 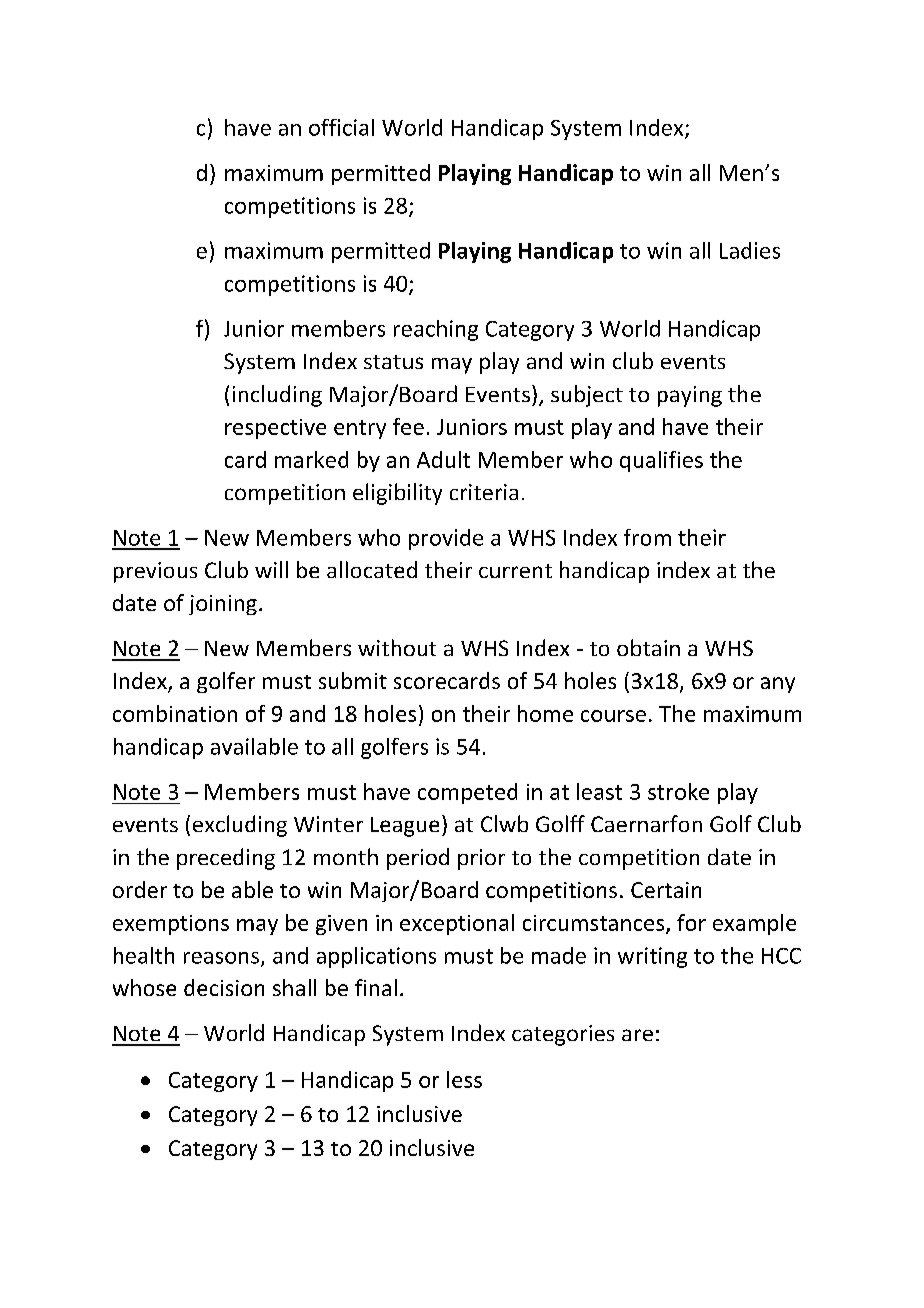 What do you see at coordinates (175, 713) in the screenshot?
I see `combination` at bounding box center [175, 713].
